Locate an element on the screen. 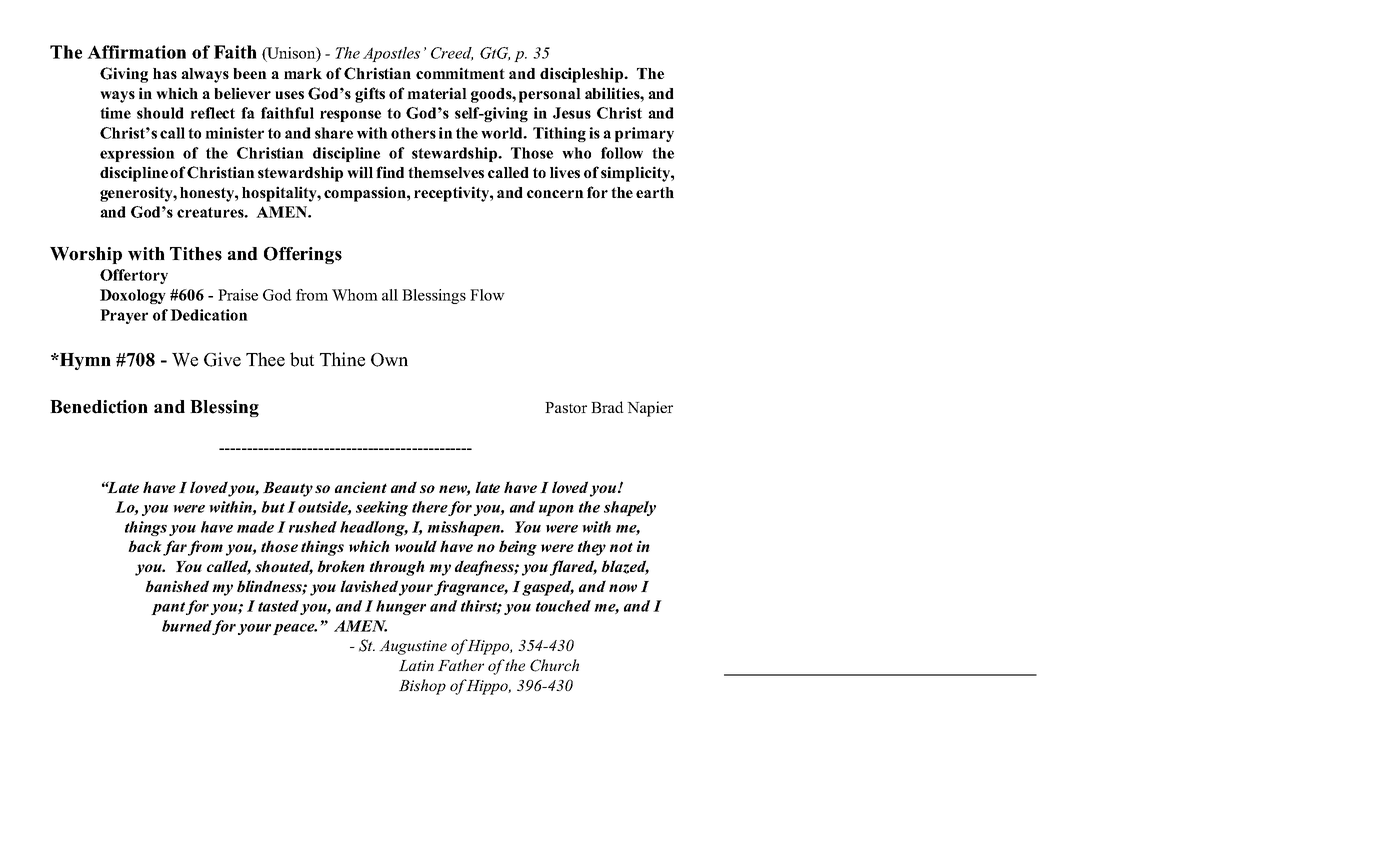 This screenshot has width=1400, height=849. Apostles is located at coordinates (391, 54).
